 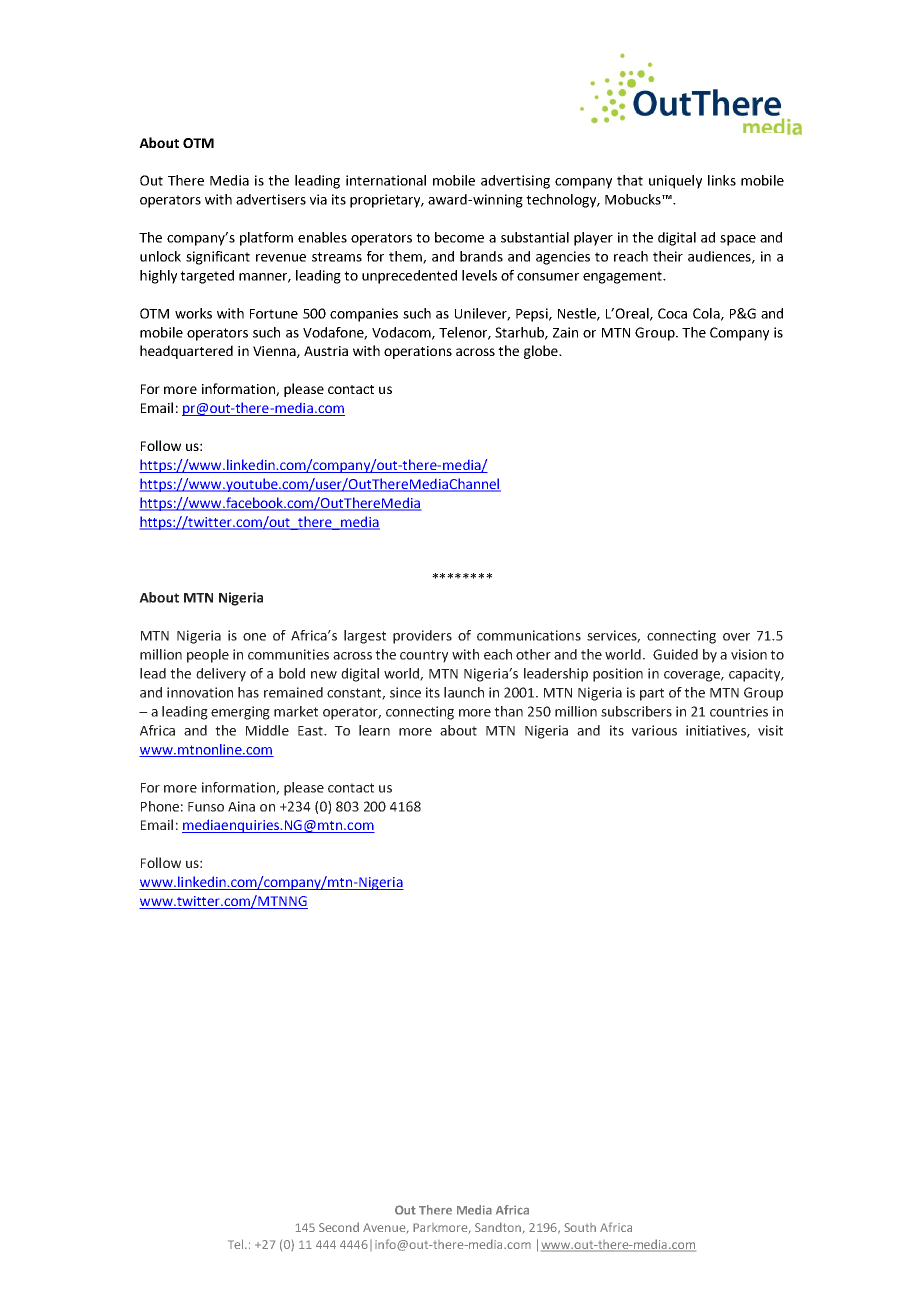 I want to click on become, so click(x=459, y=237).
